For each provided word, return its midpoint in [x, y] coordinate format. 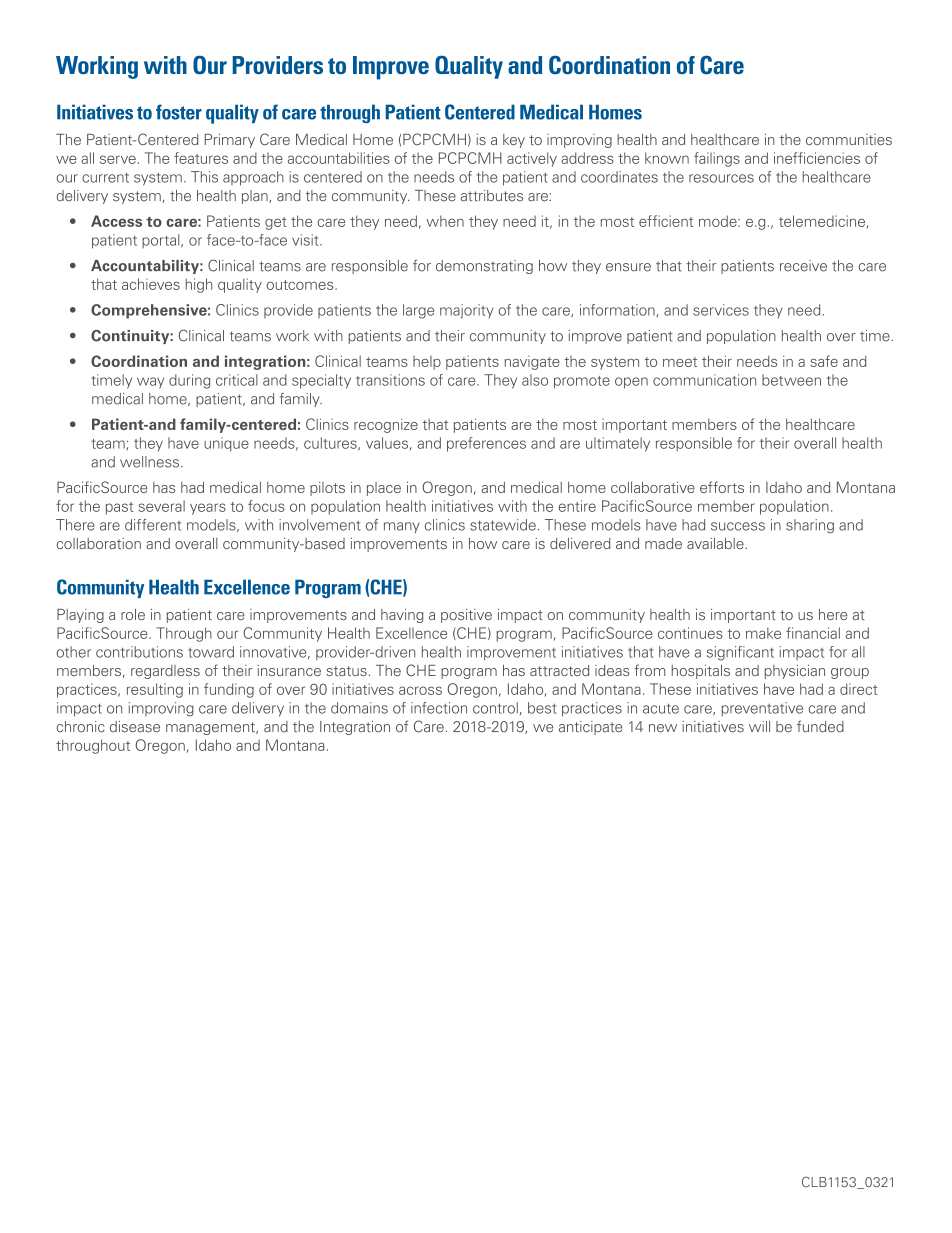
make [763, 633]
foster [179, 112]
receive [803, 266]
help [427, 363]
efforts [722, 487]
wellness [149, 462]
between [791, 380]
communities [849, 139]
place [384, 489]
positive [466, 616]
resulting [155, 690]
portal [162, 241]
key [514, 141]
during [189, 381]
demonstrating [484, 267]
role [133, 614]
